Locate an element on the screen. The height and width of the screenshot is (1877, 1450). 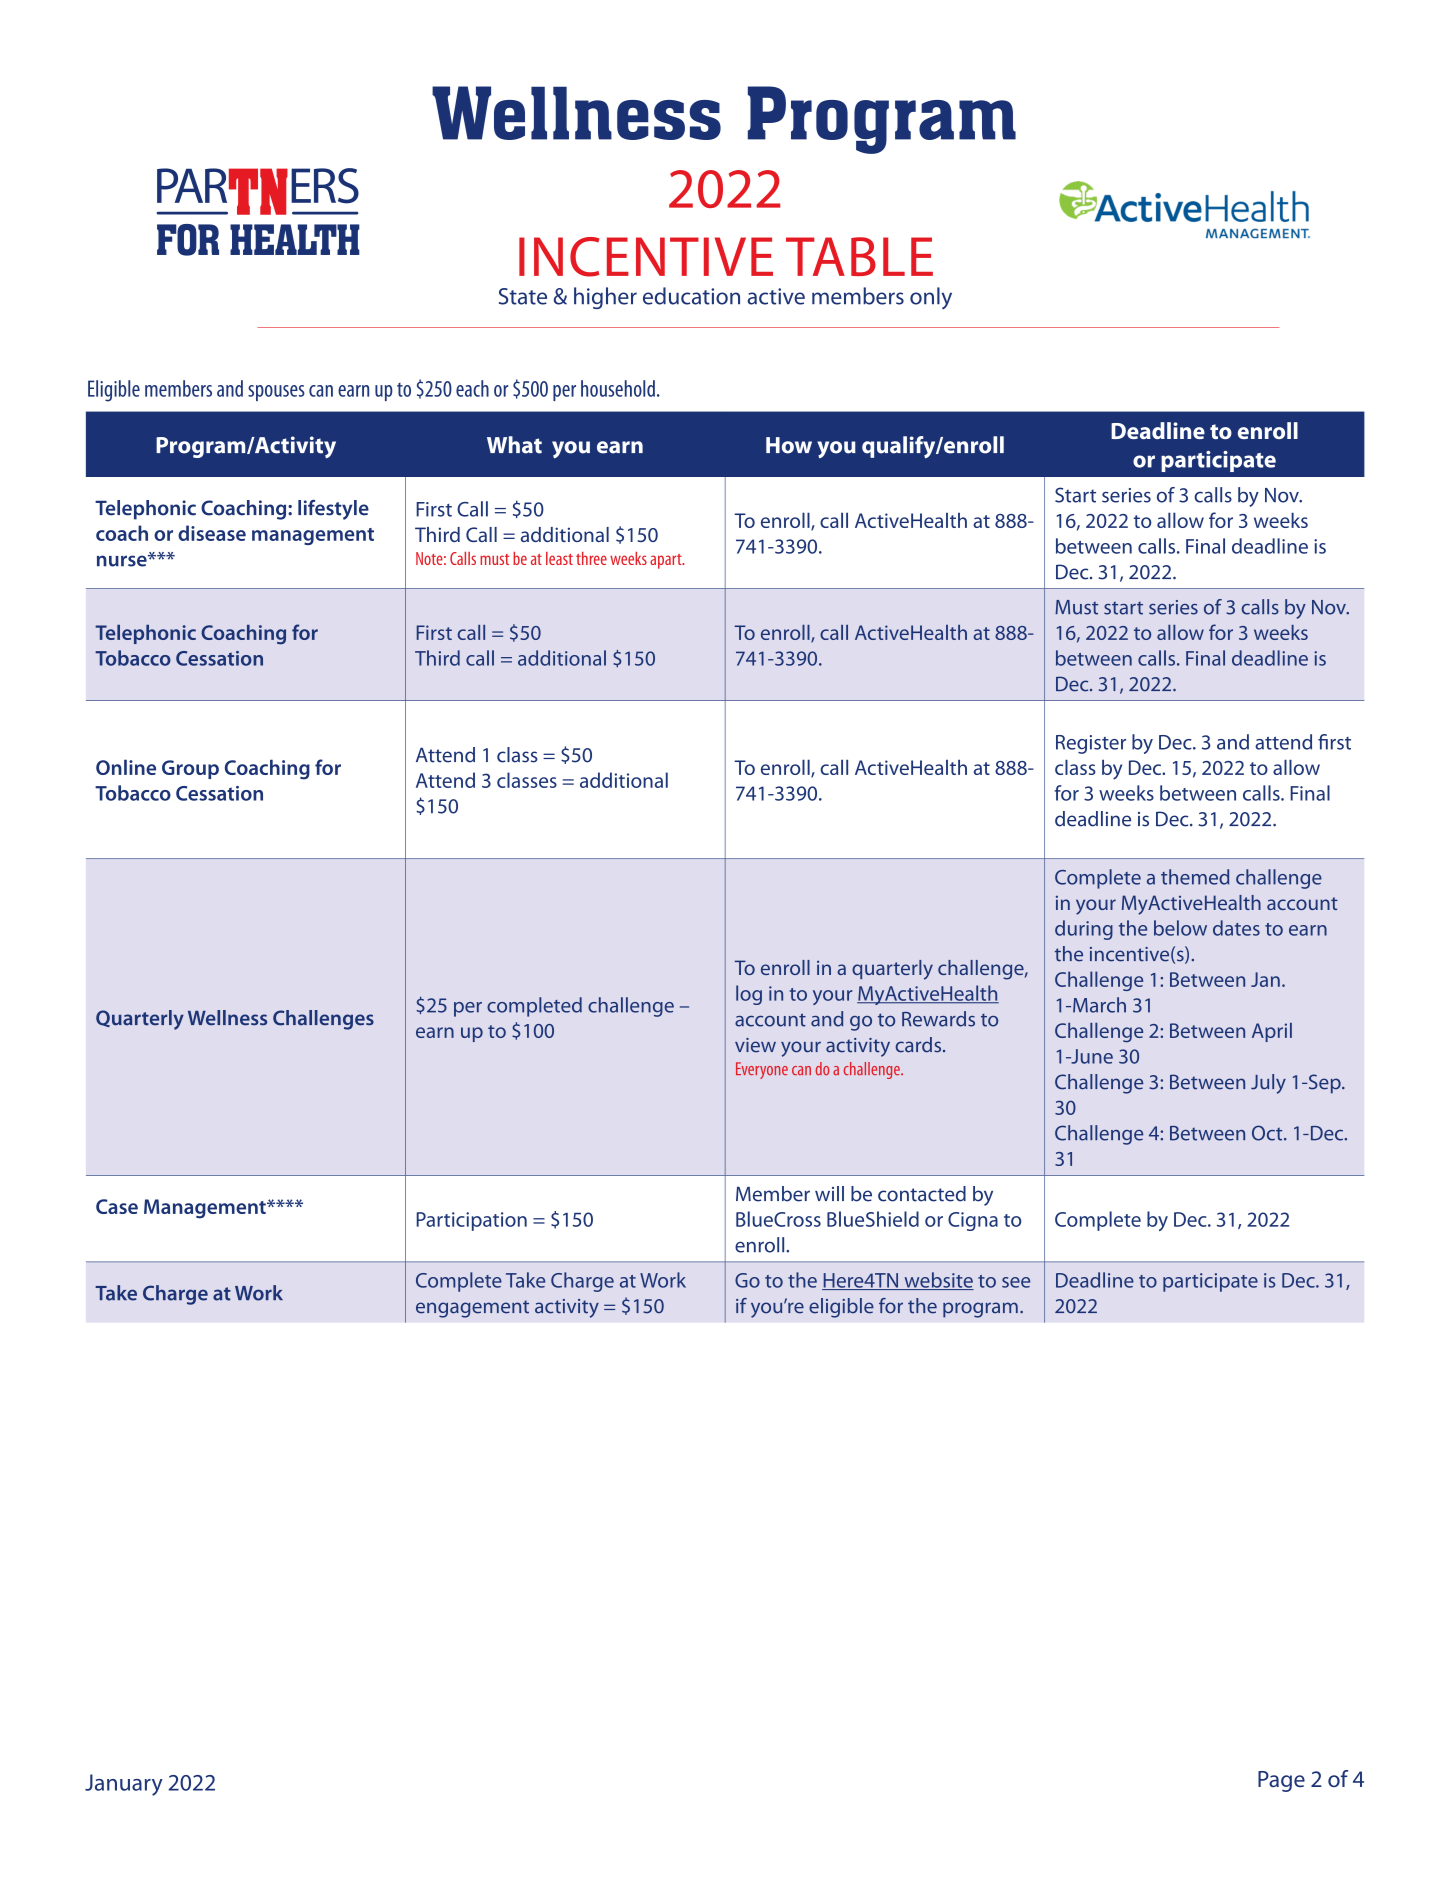
education is located at coordinates (691, 296).
